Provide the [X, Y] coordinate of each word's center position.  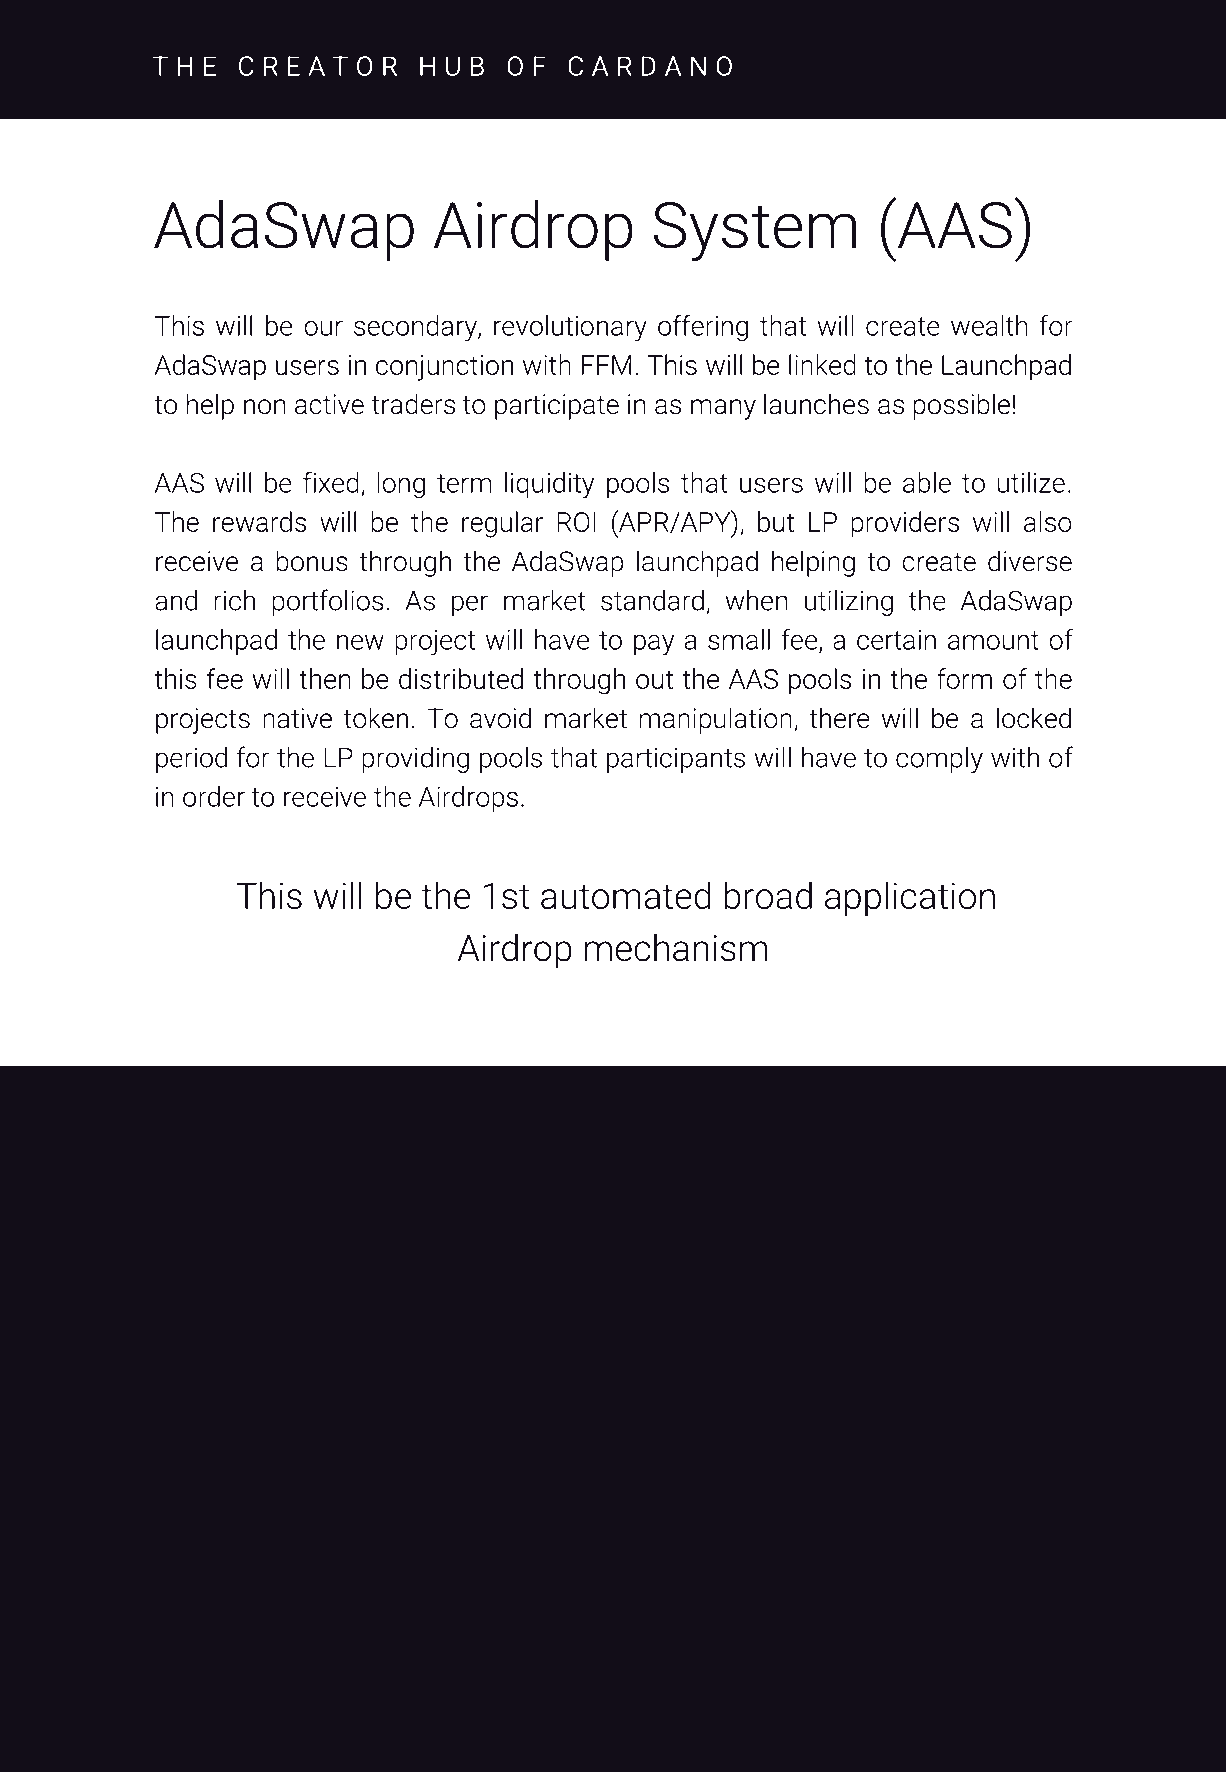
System [754, 232]
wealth [989, 325]
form [964, 678]
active [329, 404]
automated [625, 895]
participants [676, 760]
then [325, 678]
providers [905, 524]
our [323, 328]
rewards [259, 521]
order [214, 796]
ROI [576, 522]
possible [962, 406]
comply [939, 759]
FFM [606, 365]
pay [654, 645]
